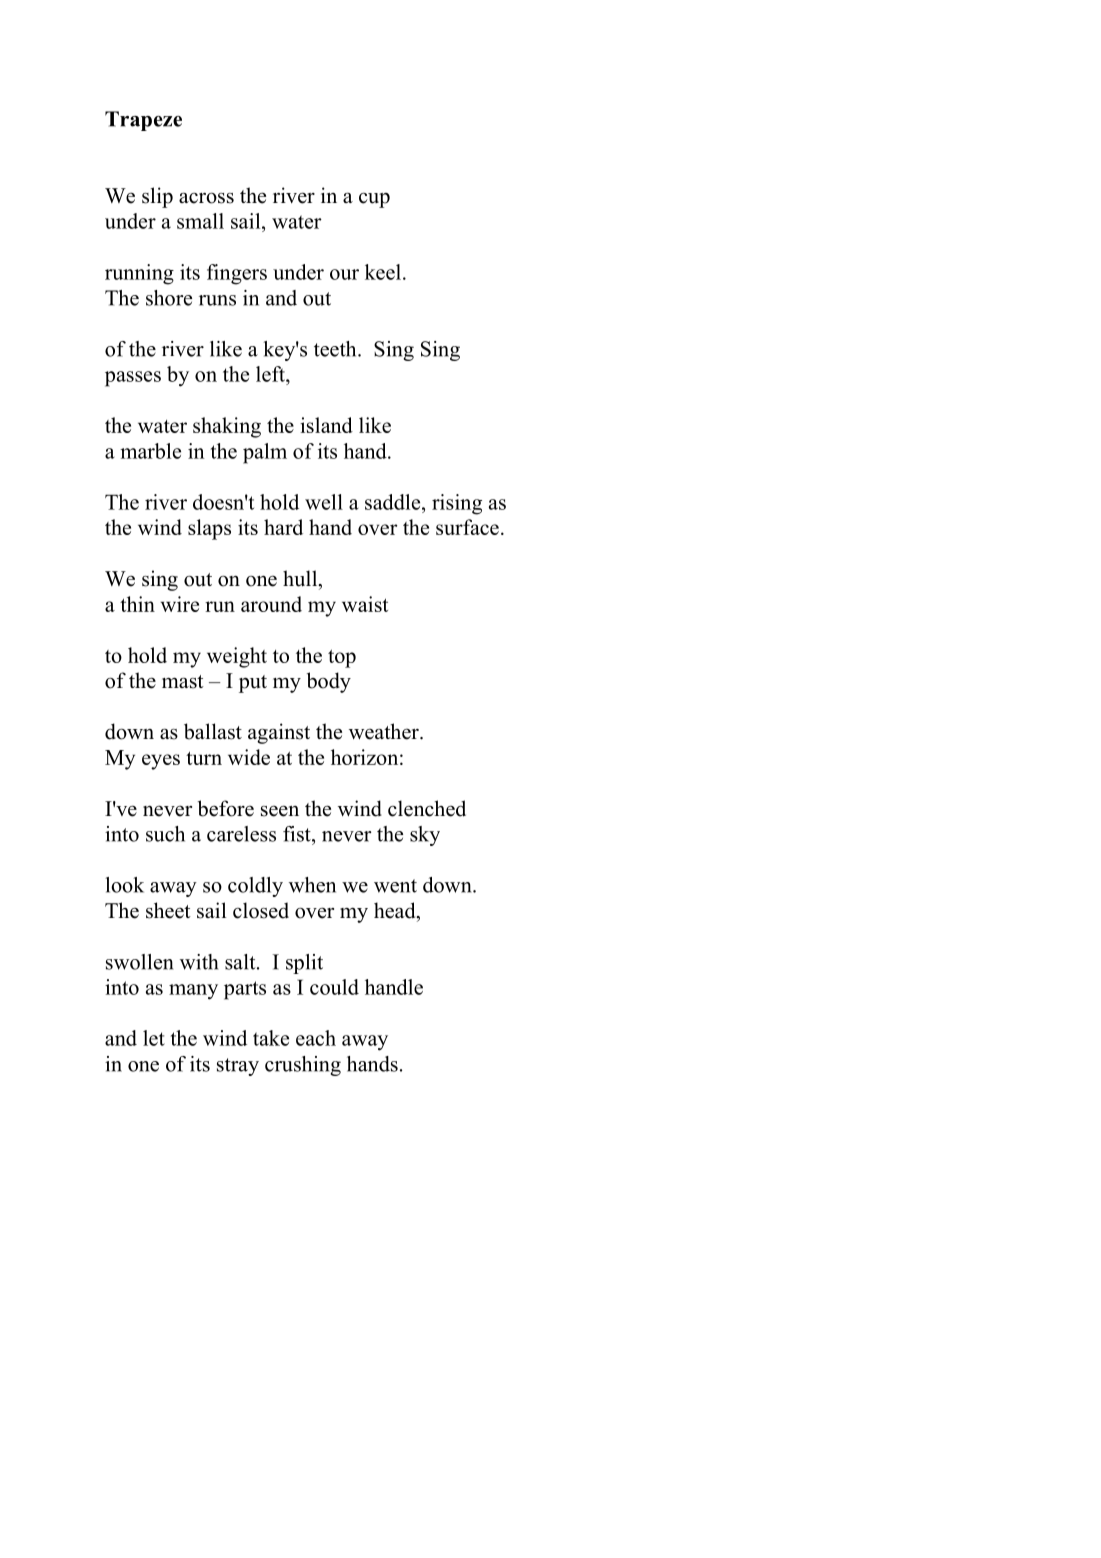 This screenshot has width=1101, height=1558. I want to click on keel, so click(383, 272).
